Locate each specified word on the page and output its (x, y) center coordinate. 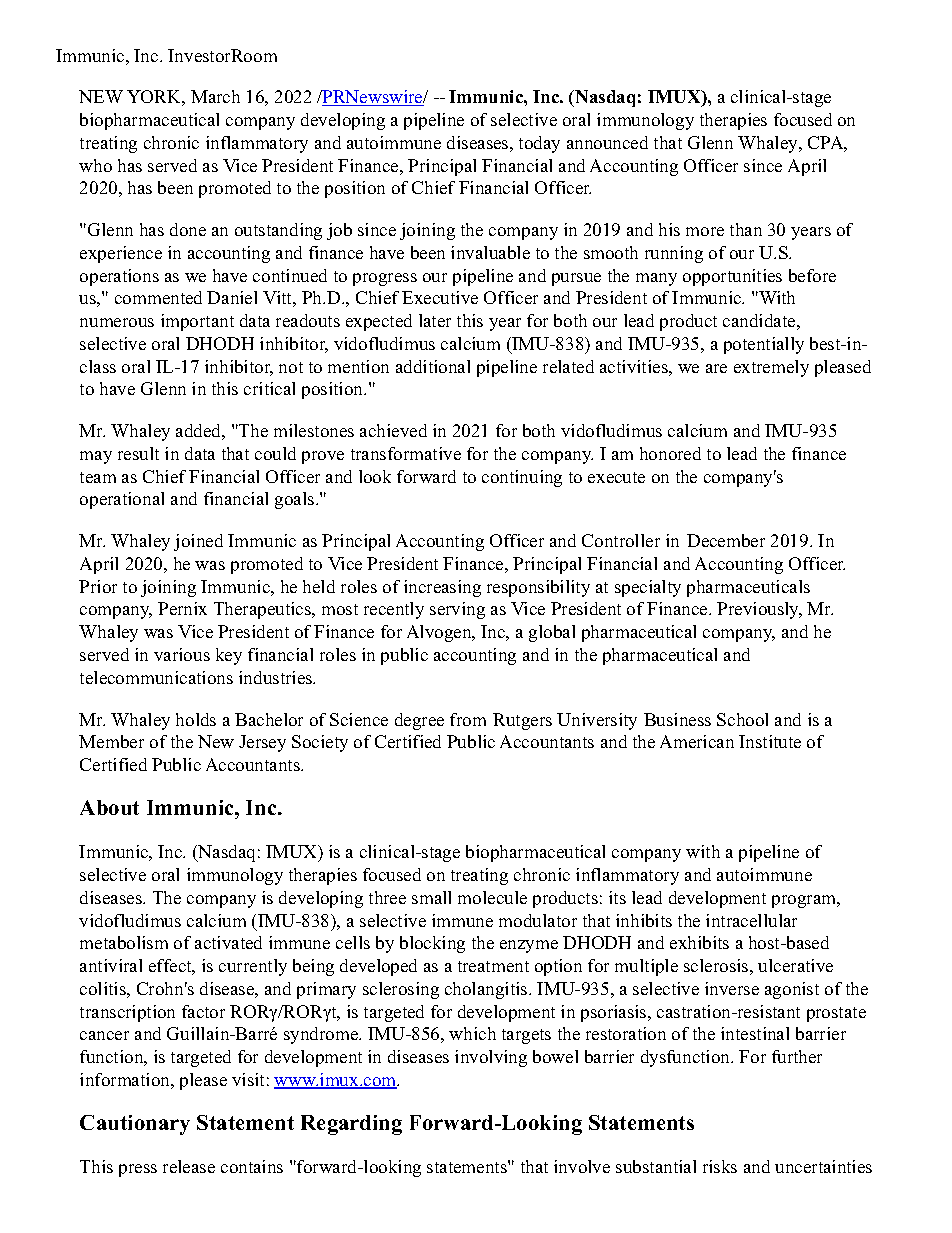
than (746, 229)
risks (720, 1166)
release (189, 1166)
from (468, 719)
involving (491, 1058)
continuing (522, 478)
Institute (770, 741)
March (215, 96)
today (539, 144)
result (138, 453)
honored (670, 453)
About (109, 807)
